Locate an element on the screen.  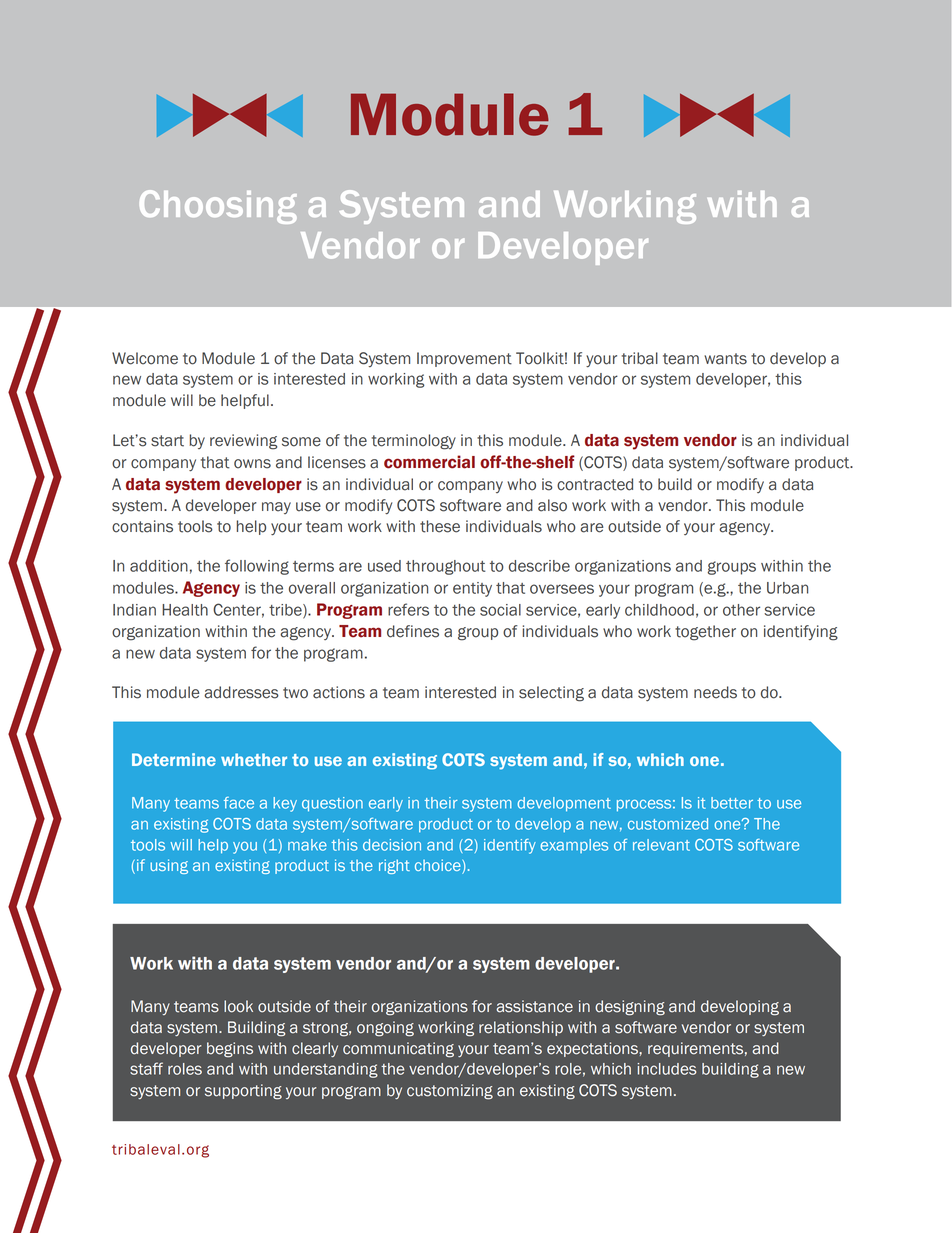
Improvement is located at coordinates (464, 359).
